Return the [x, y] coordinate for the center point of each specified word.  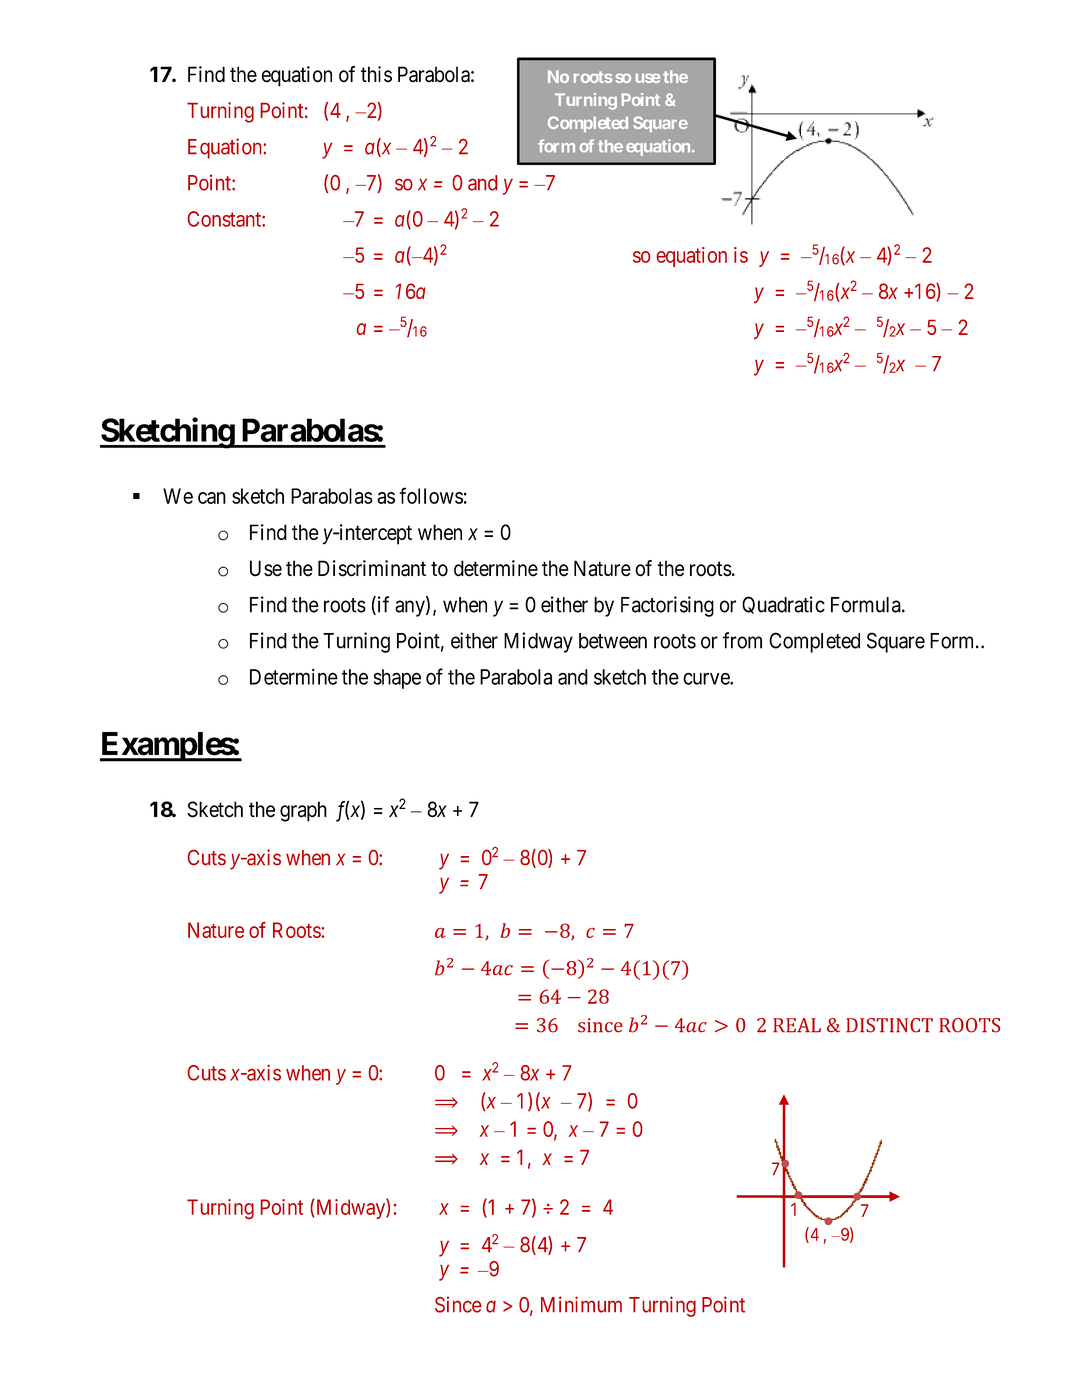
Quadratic [783, 605]
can [212, 498]
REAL [797, 1025]
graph [303, 811]
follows [431, 495]
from [742, 640]
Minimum [581, 1304]
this [376, 74]
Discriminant [372, 568]
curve [707, 678]
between [613, 641]
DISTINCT [889, 1025]
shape [397, 679]
